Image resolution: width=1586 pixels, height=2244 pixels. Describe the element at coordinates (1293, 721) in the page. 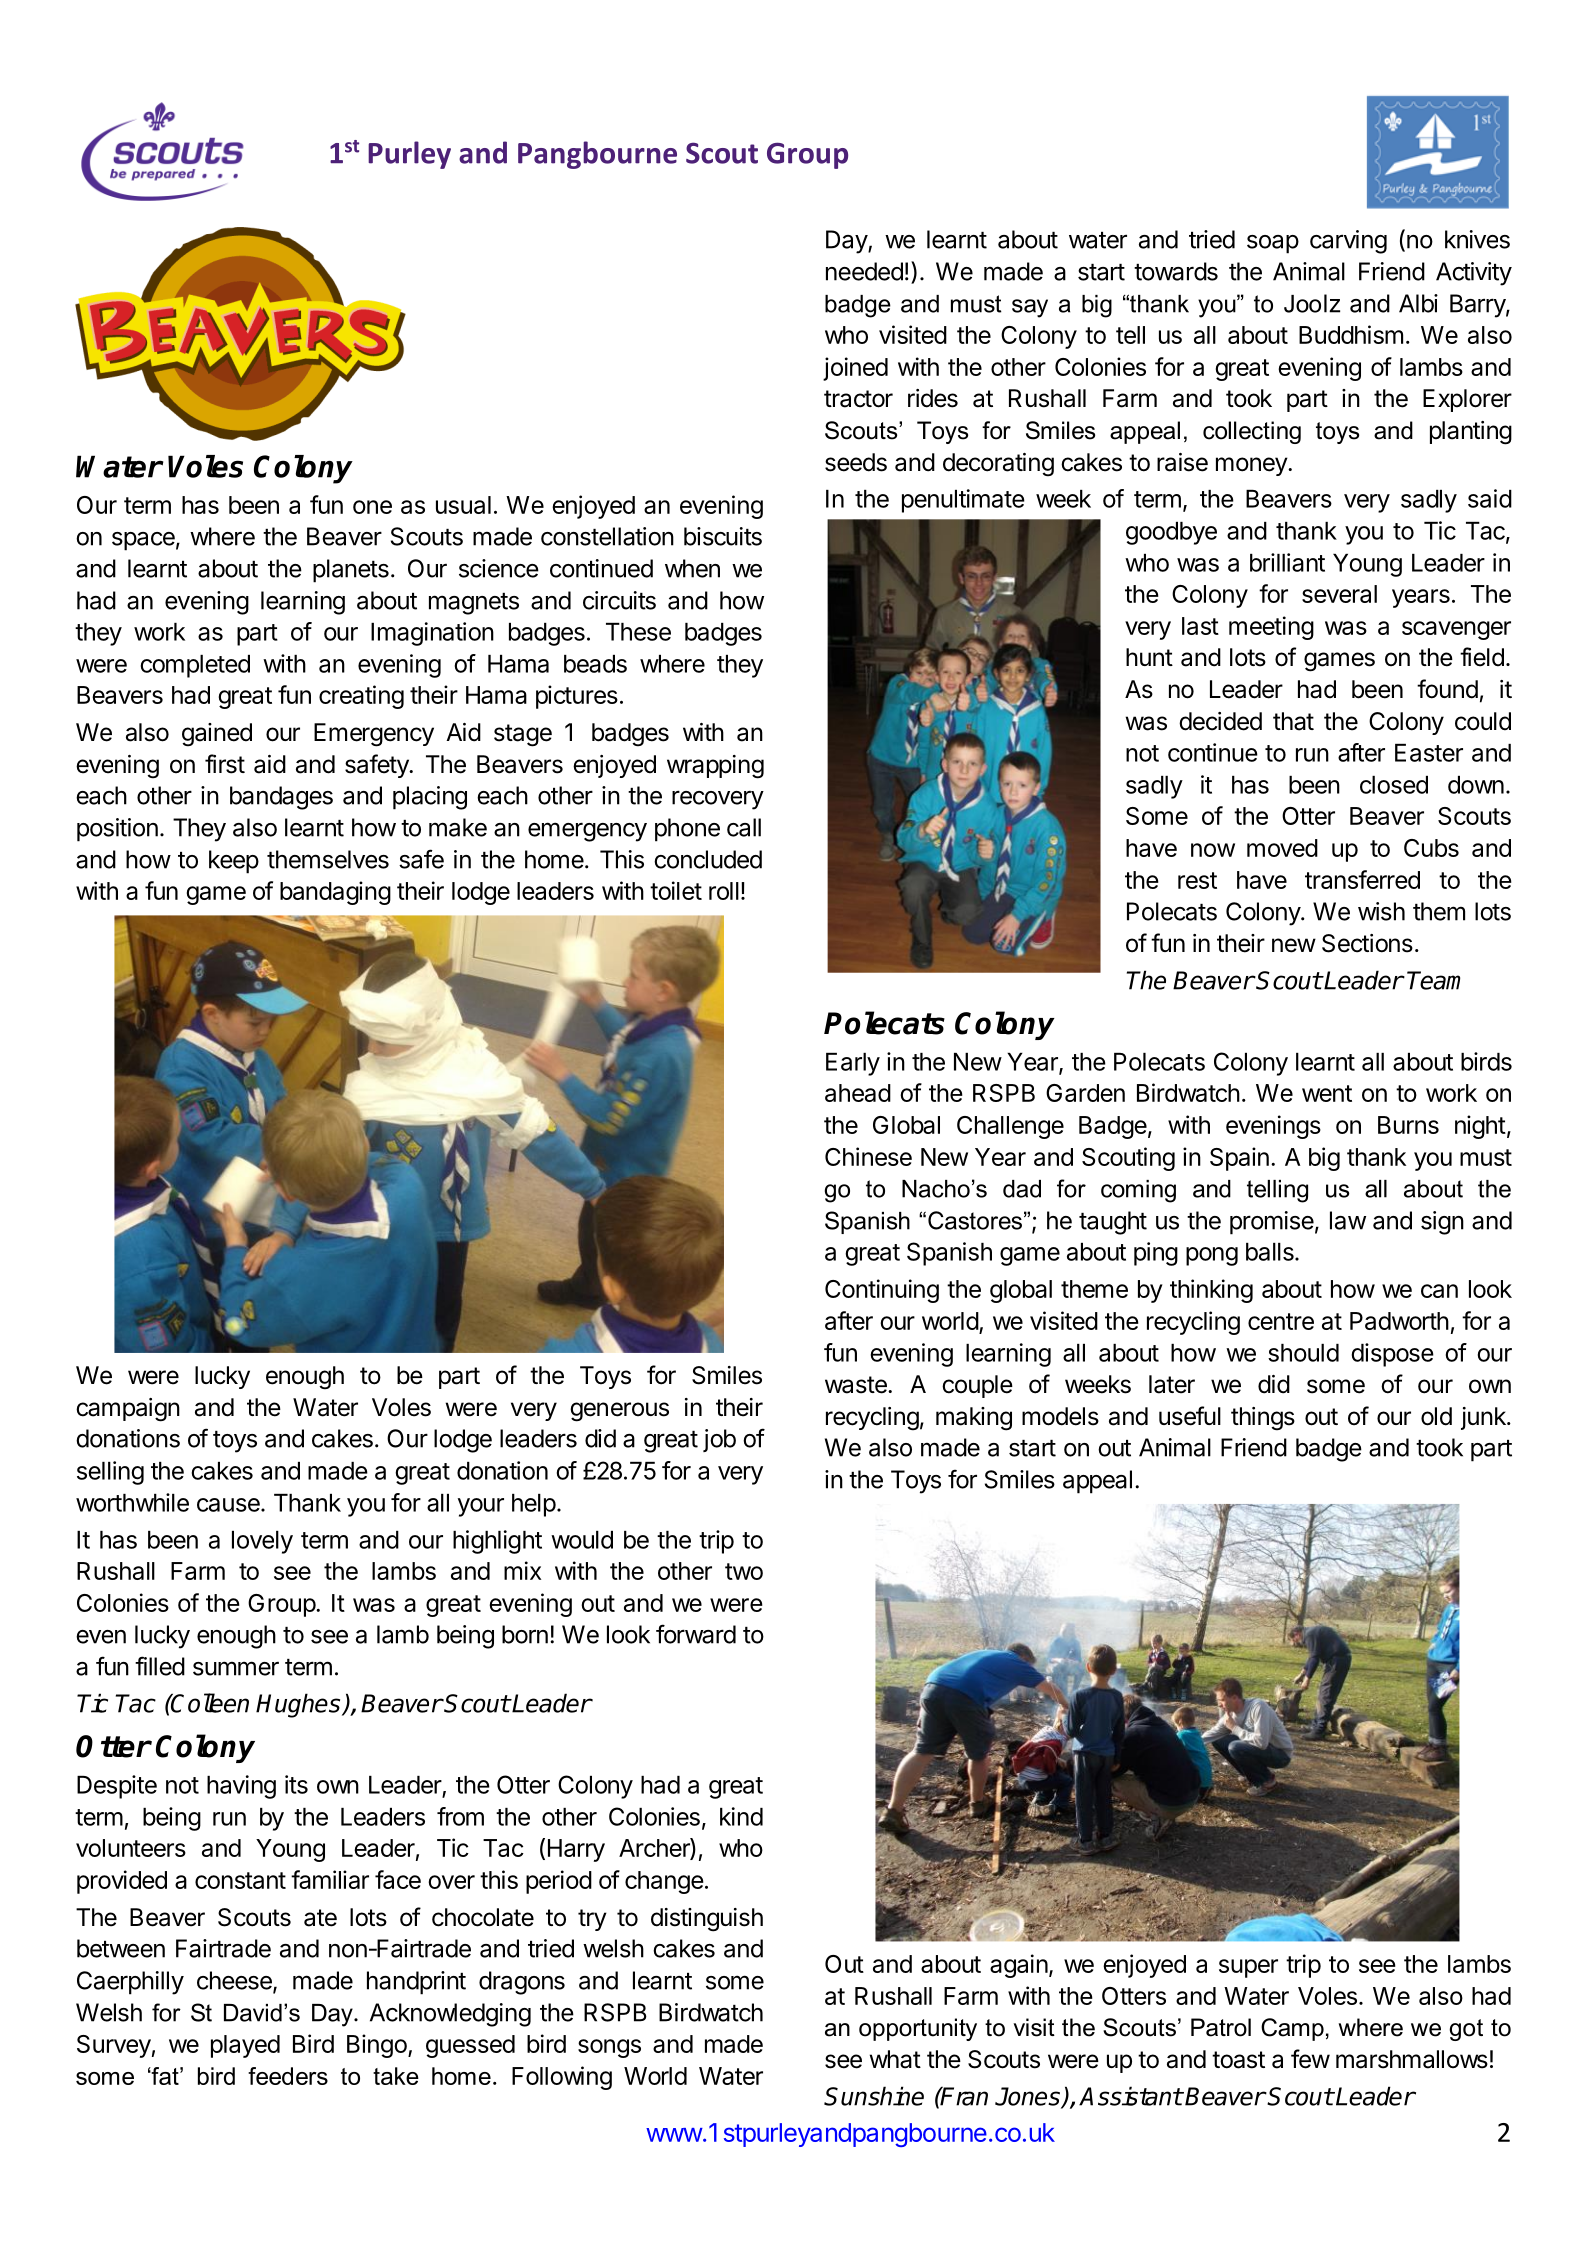

I see `that` at that location.
